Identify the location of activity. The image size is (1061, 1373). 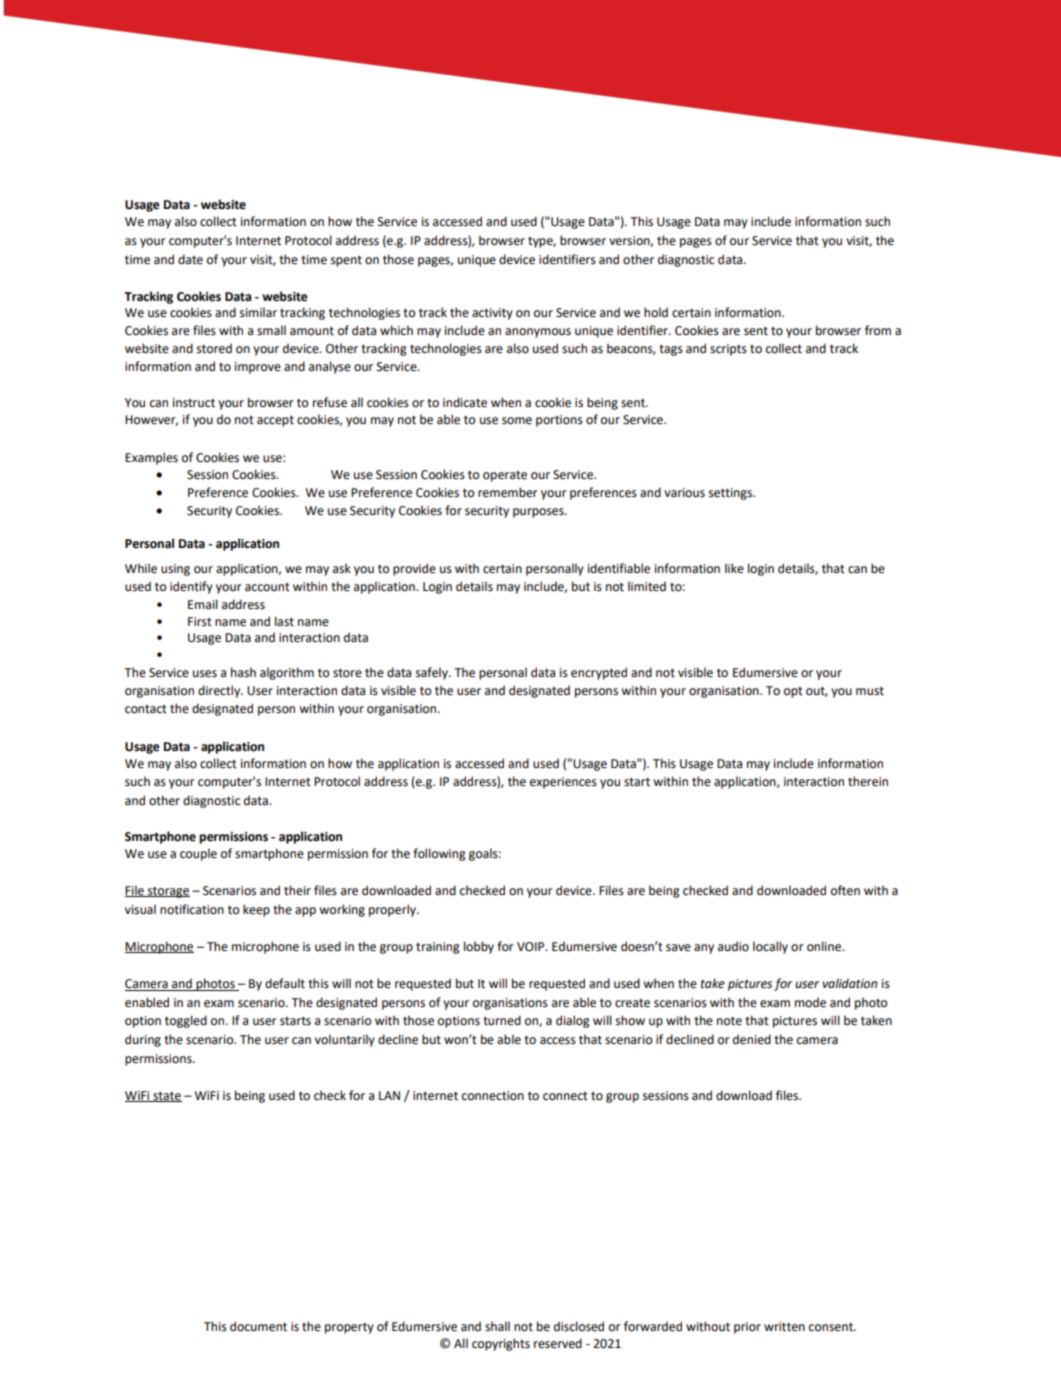
(492, 314).
